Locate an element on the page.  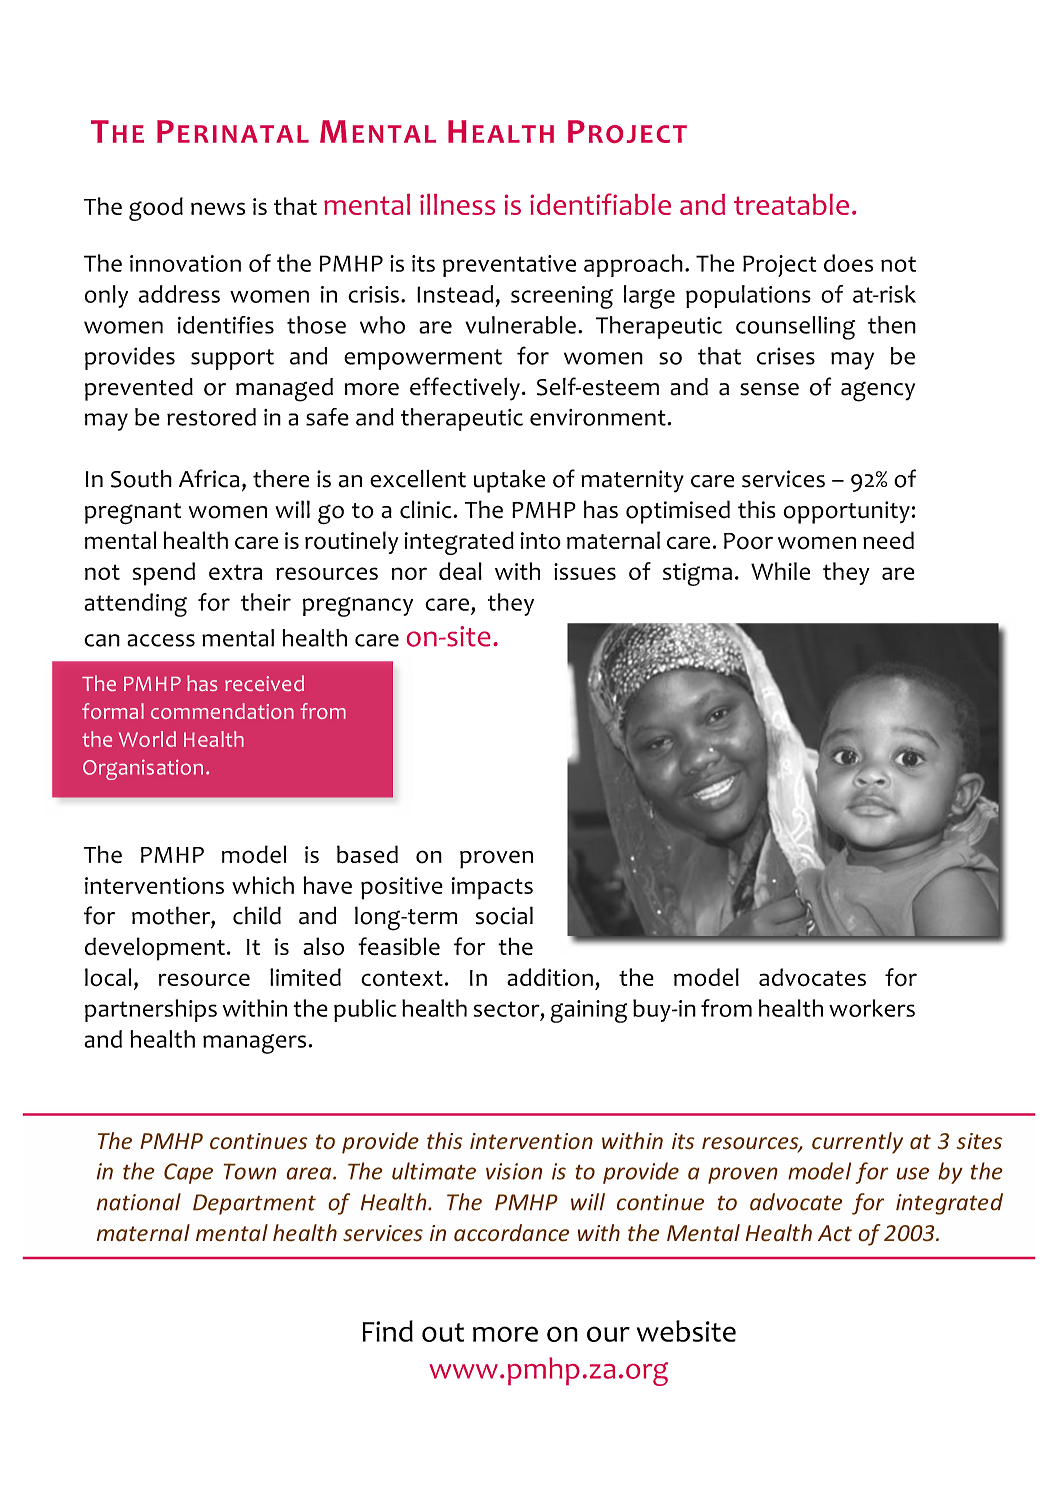
Department is located at coordinates (254, 1204).
